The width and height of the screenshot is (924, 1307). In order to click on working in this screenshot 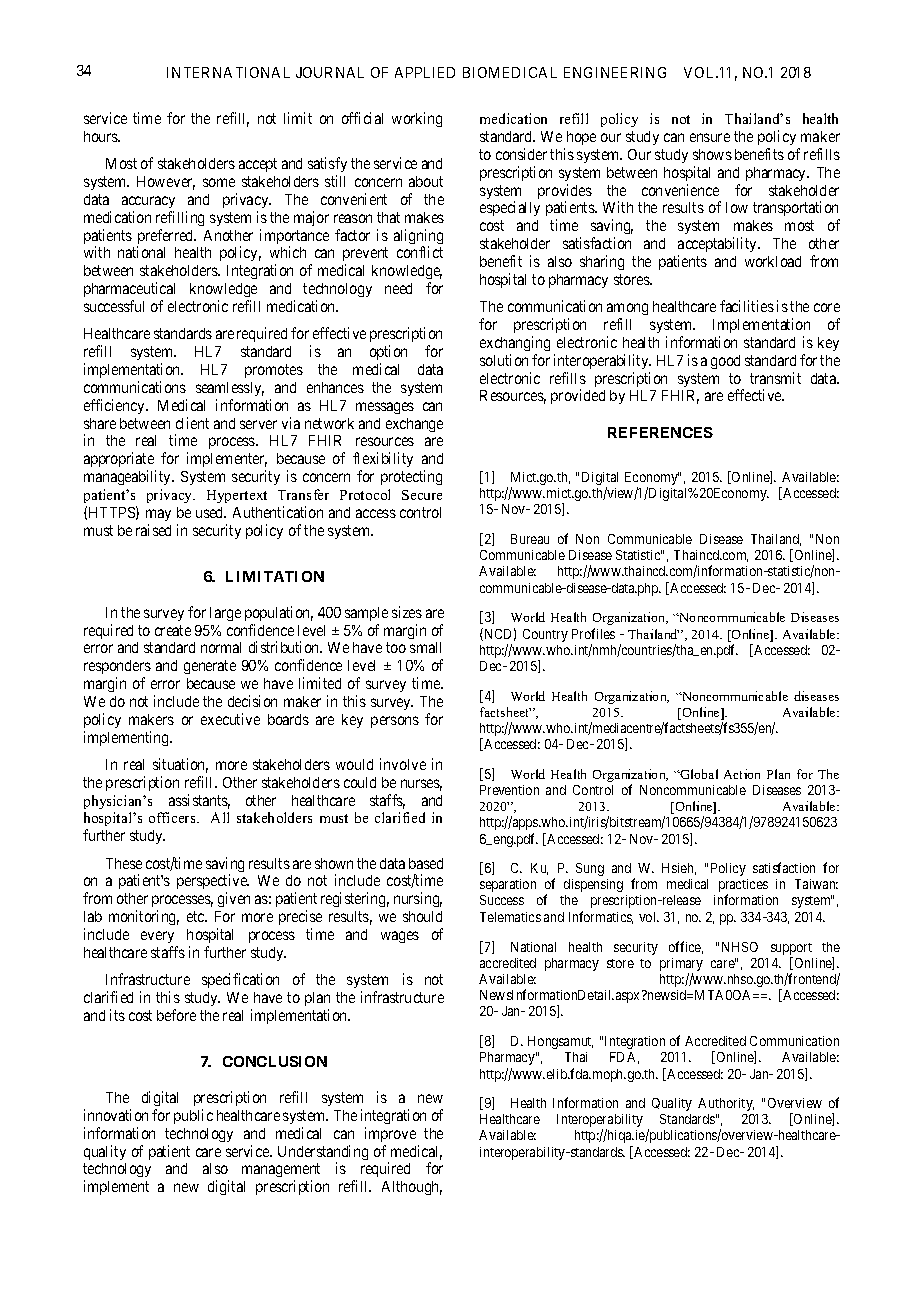, I will do `click(417, 119)`.
